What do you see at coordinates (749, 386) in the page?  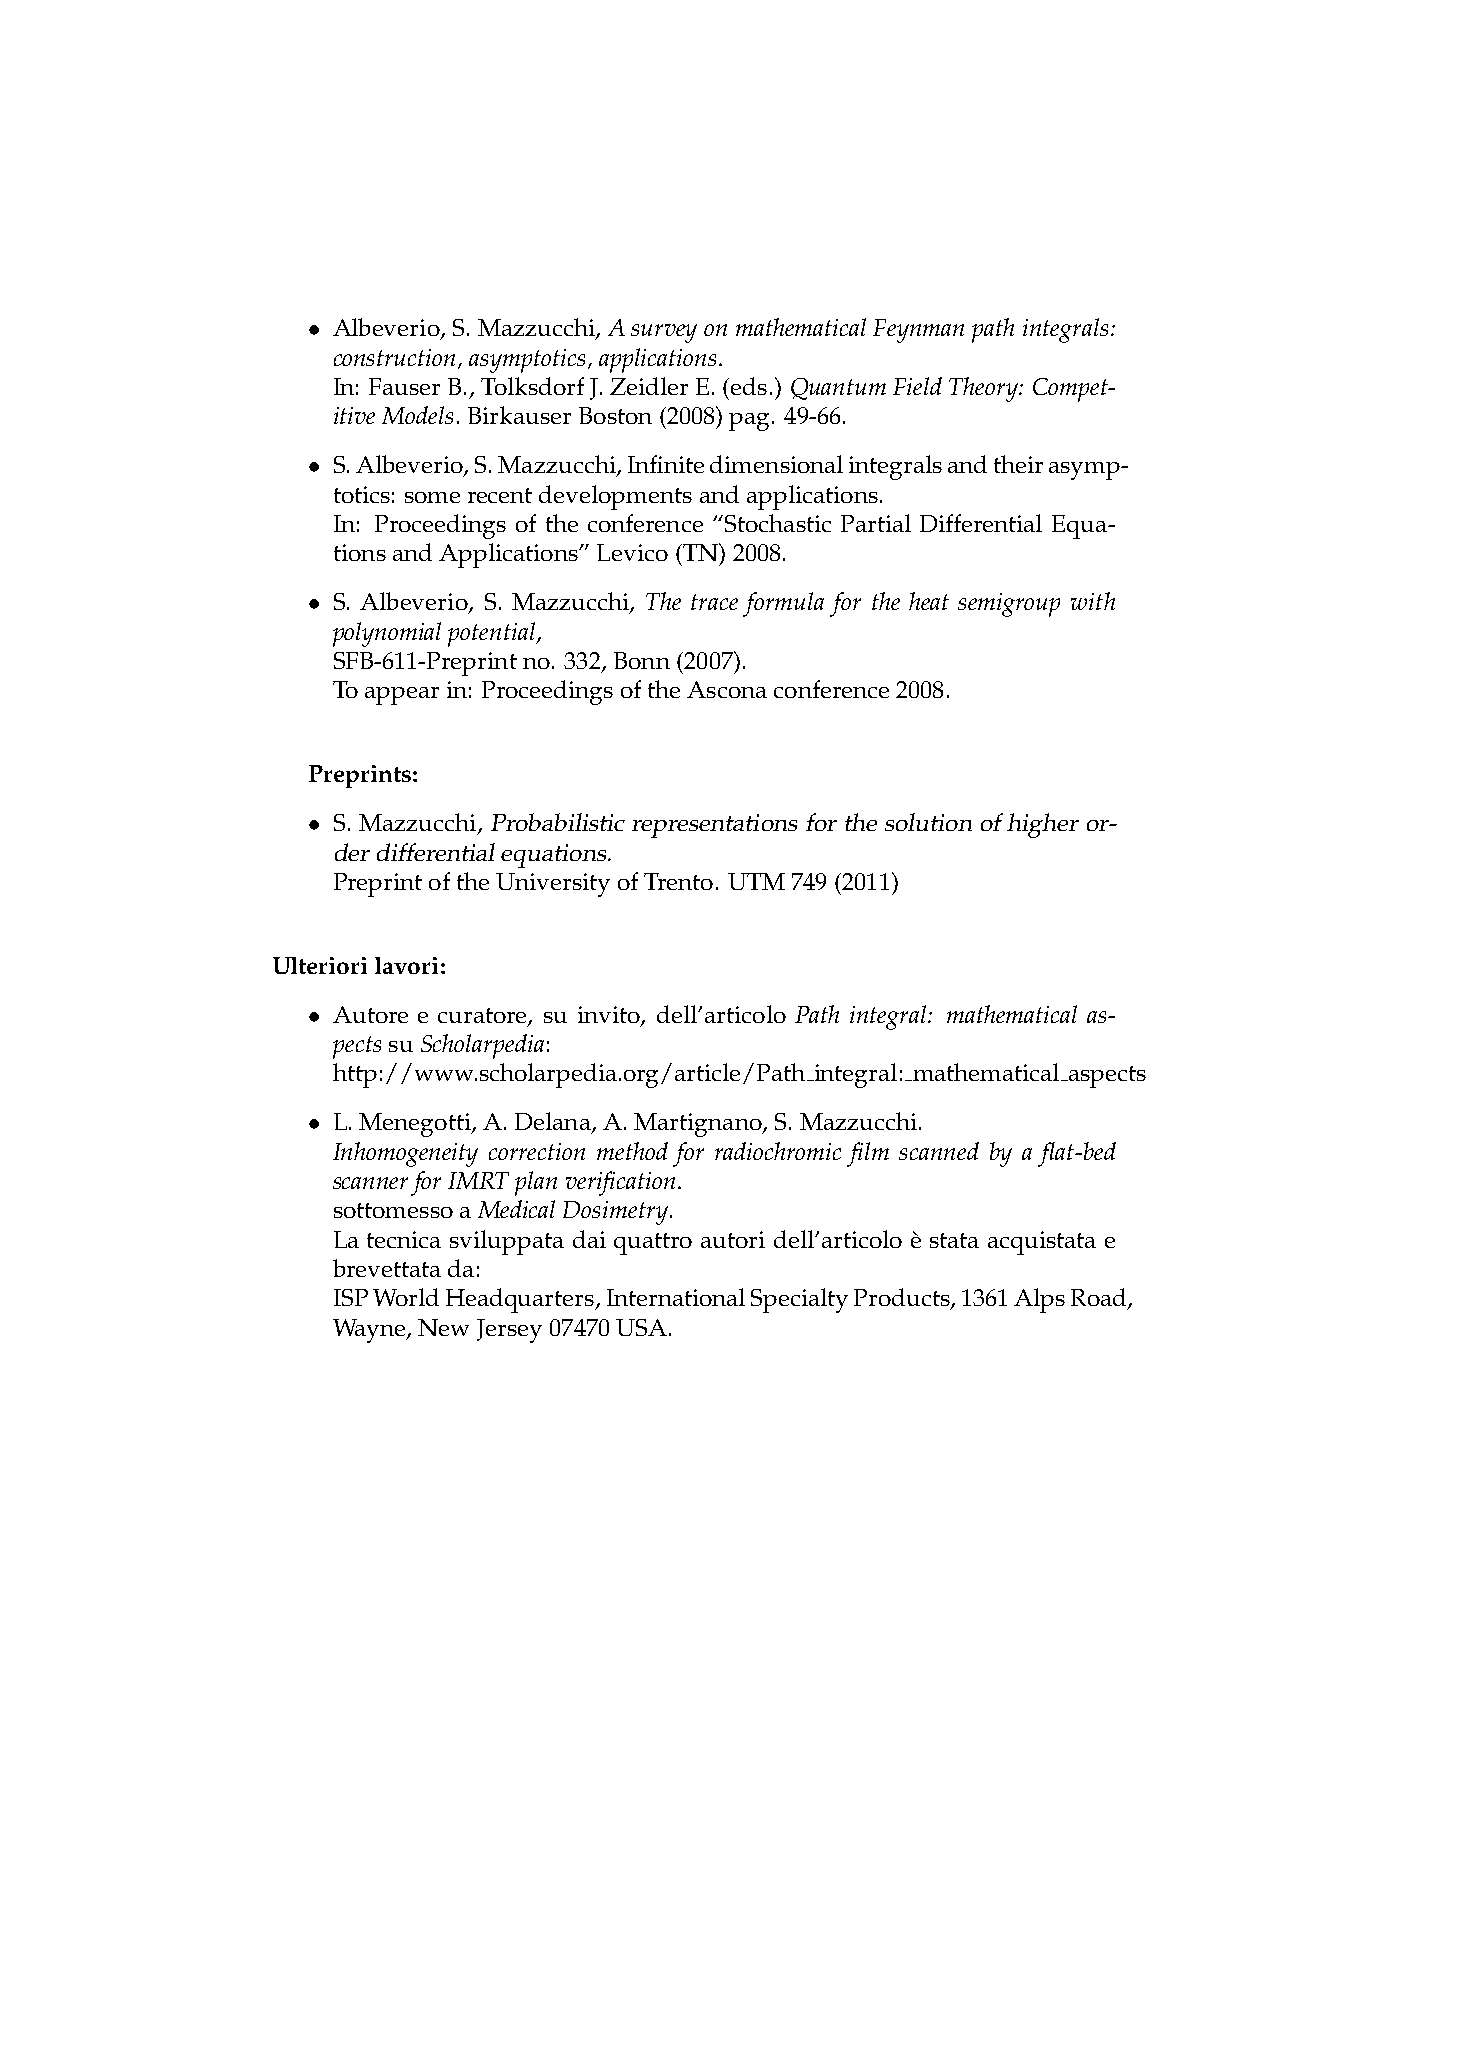 I see `eds` at bounding box center [749, 386].
